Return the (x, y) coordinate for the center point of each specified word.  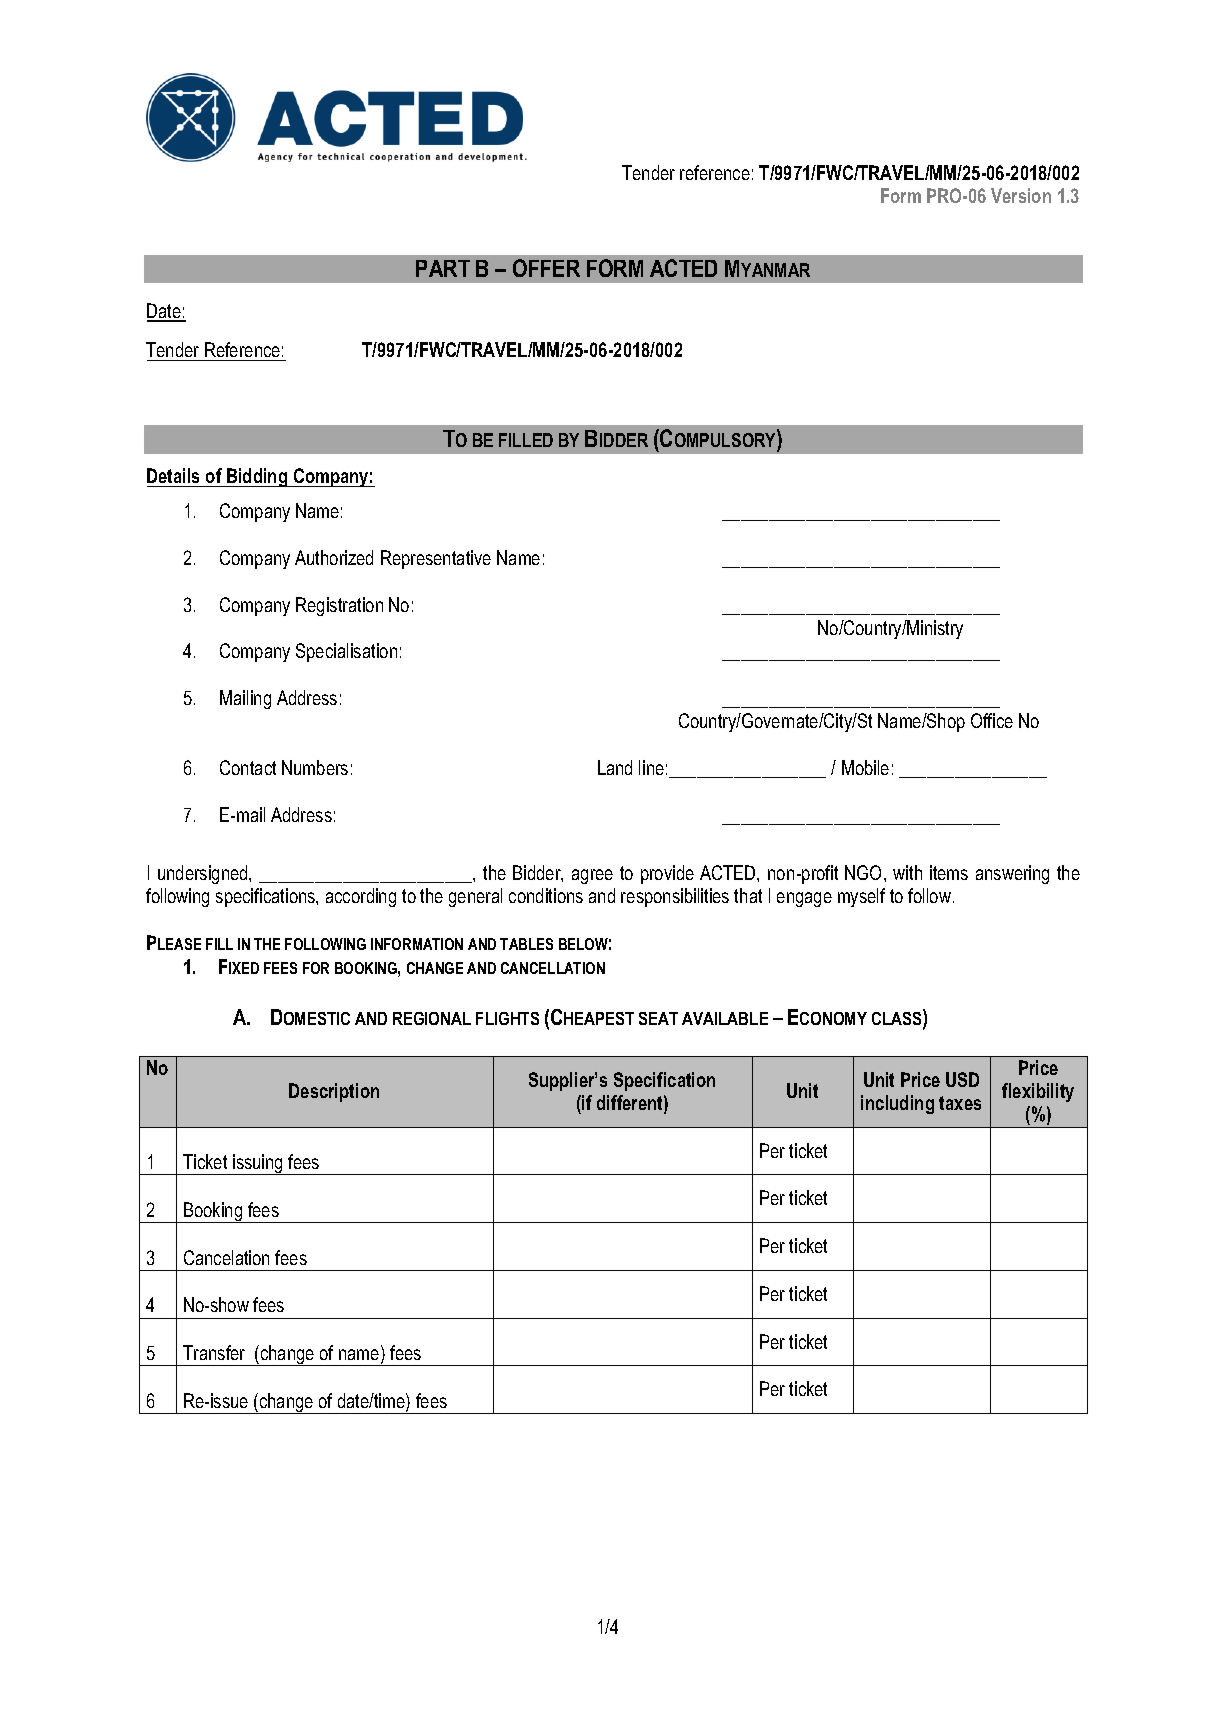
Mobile (865, 767)
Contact (248, 767)
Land (615, 767)
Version (1021, 195)
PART (443, 268)
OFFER (546, 268)
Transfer (214, 1352)
